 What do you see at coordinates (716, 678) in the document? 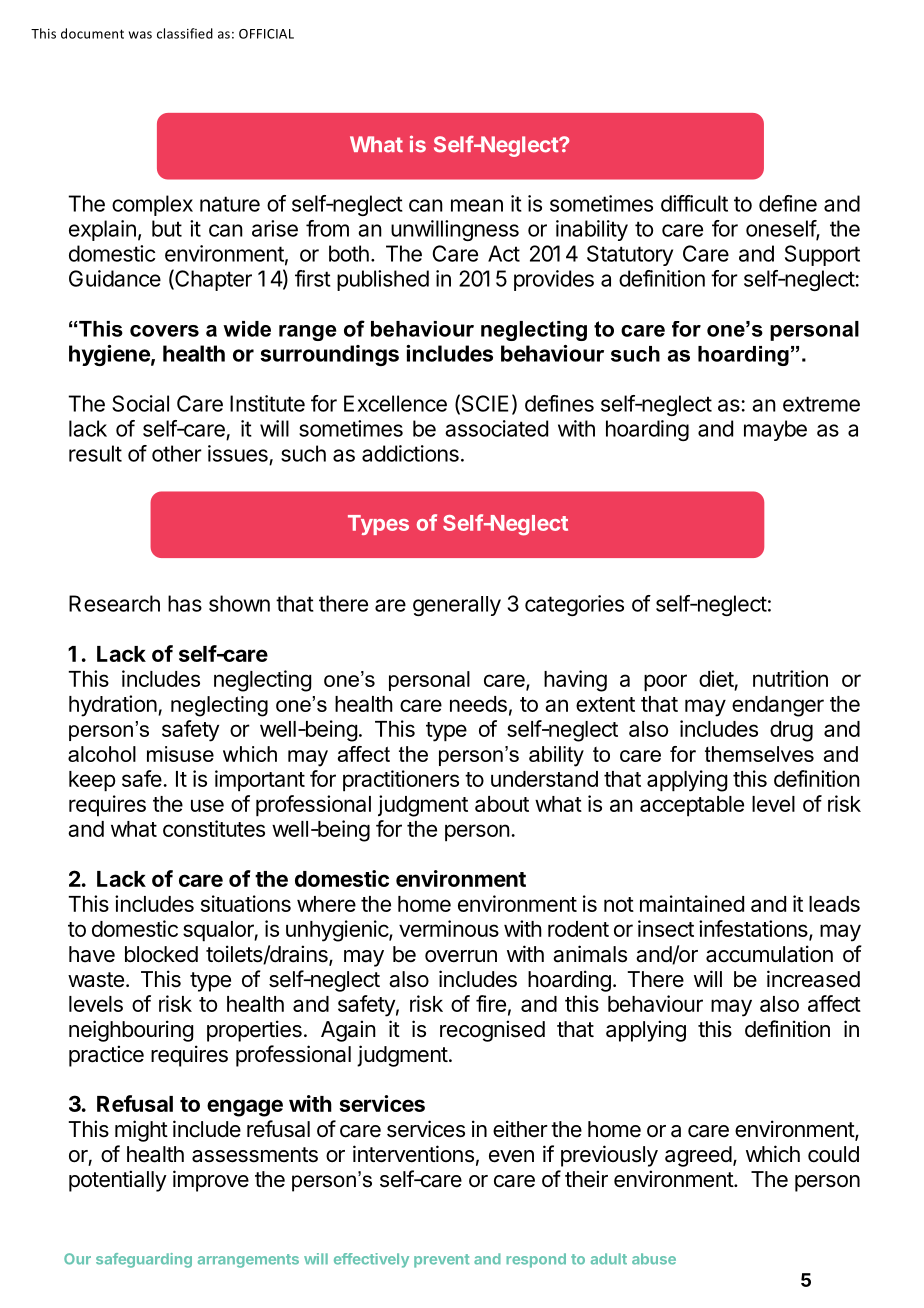
I see `diet` at bounding box center [716, 678].
